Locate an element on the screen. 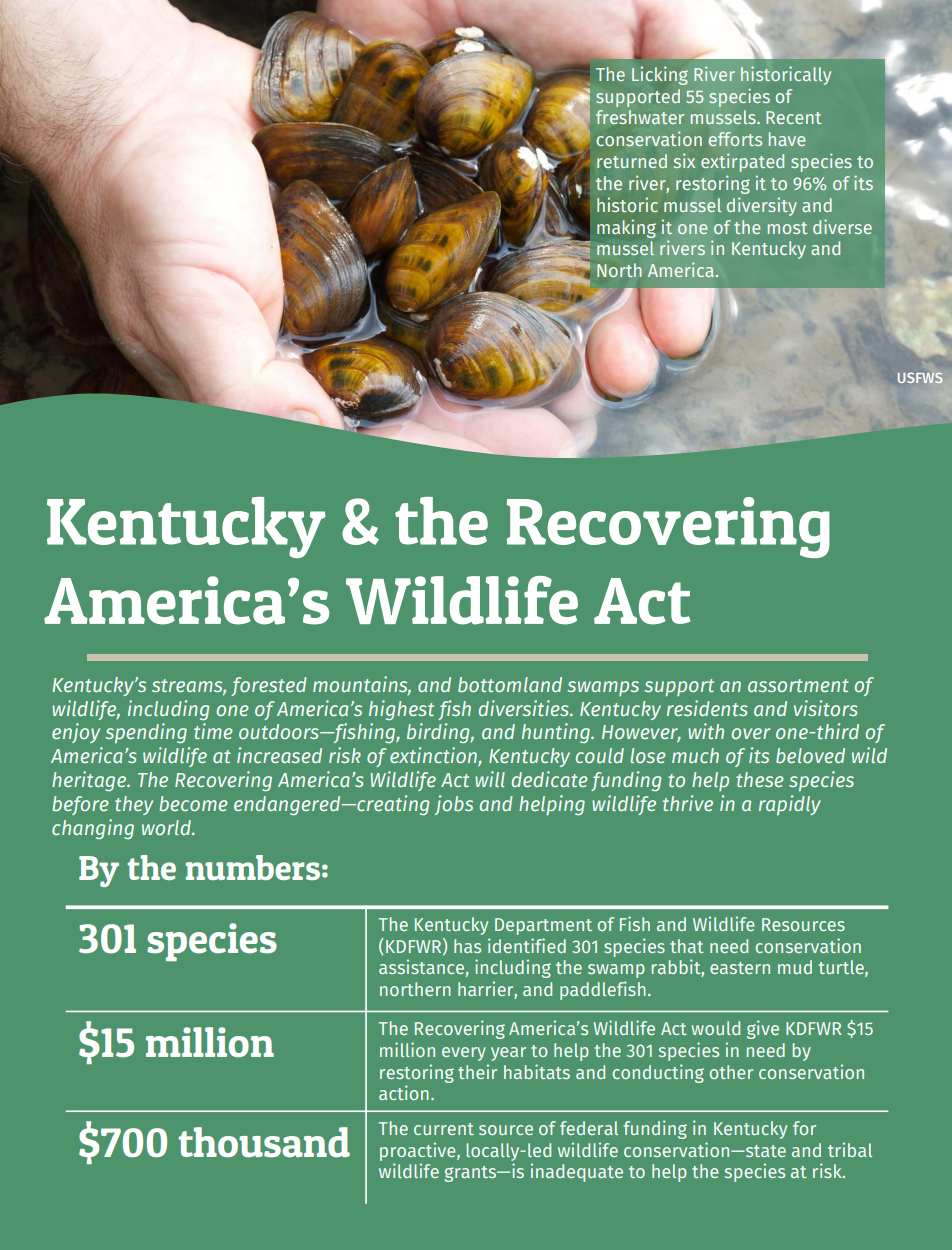 This screenshot has width=952, height=1250. world is located at coordinates (167, 827).
